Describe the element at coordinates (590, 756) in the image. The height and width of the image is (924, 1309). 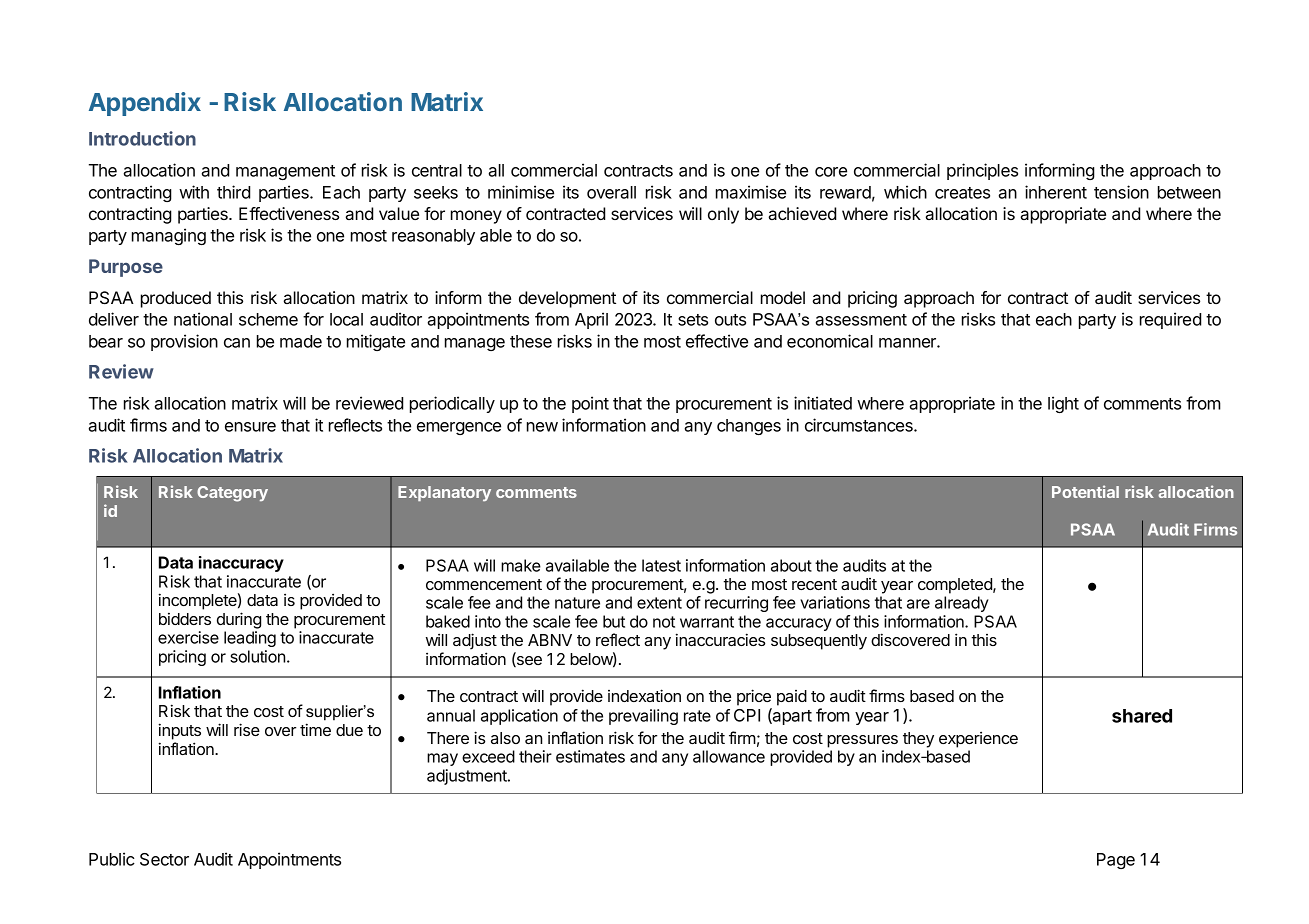
I see `estimates` at that location.
